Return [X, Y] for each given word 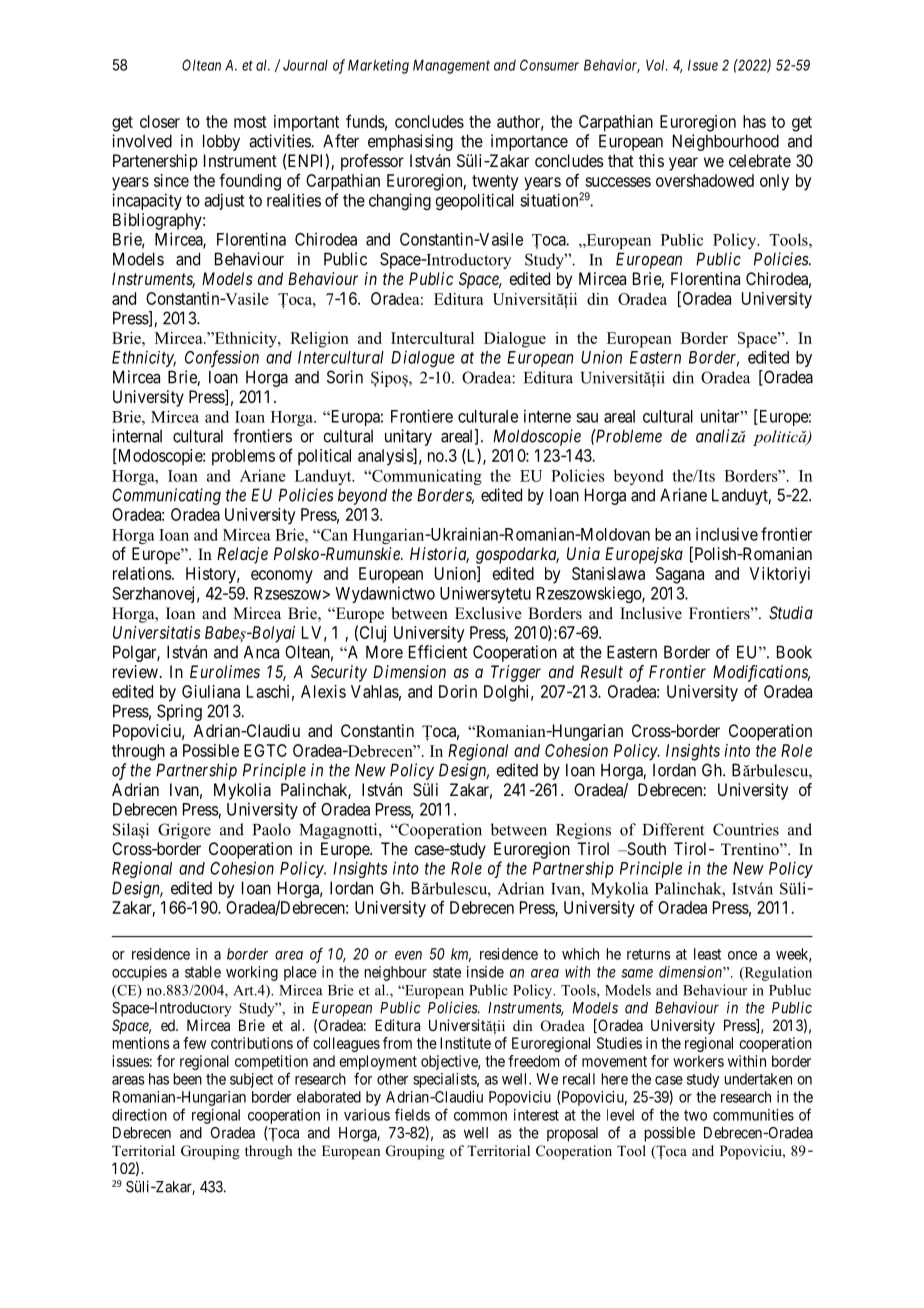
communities [753, 1115]
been [188, 1079]
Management [451, 66]
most [250, 122]
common [480, 1116]
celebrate [760, 160]
